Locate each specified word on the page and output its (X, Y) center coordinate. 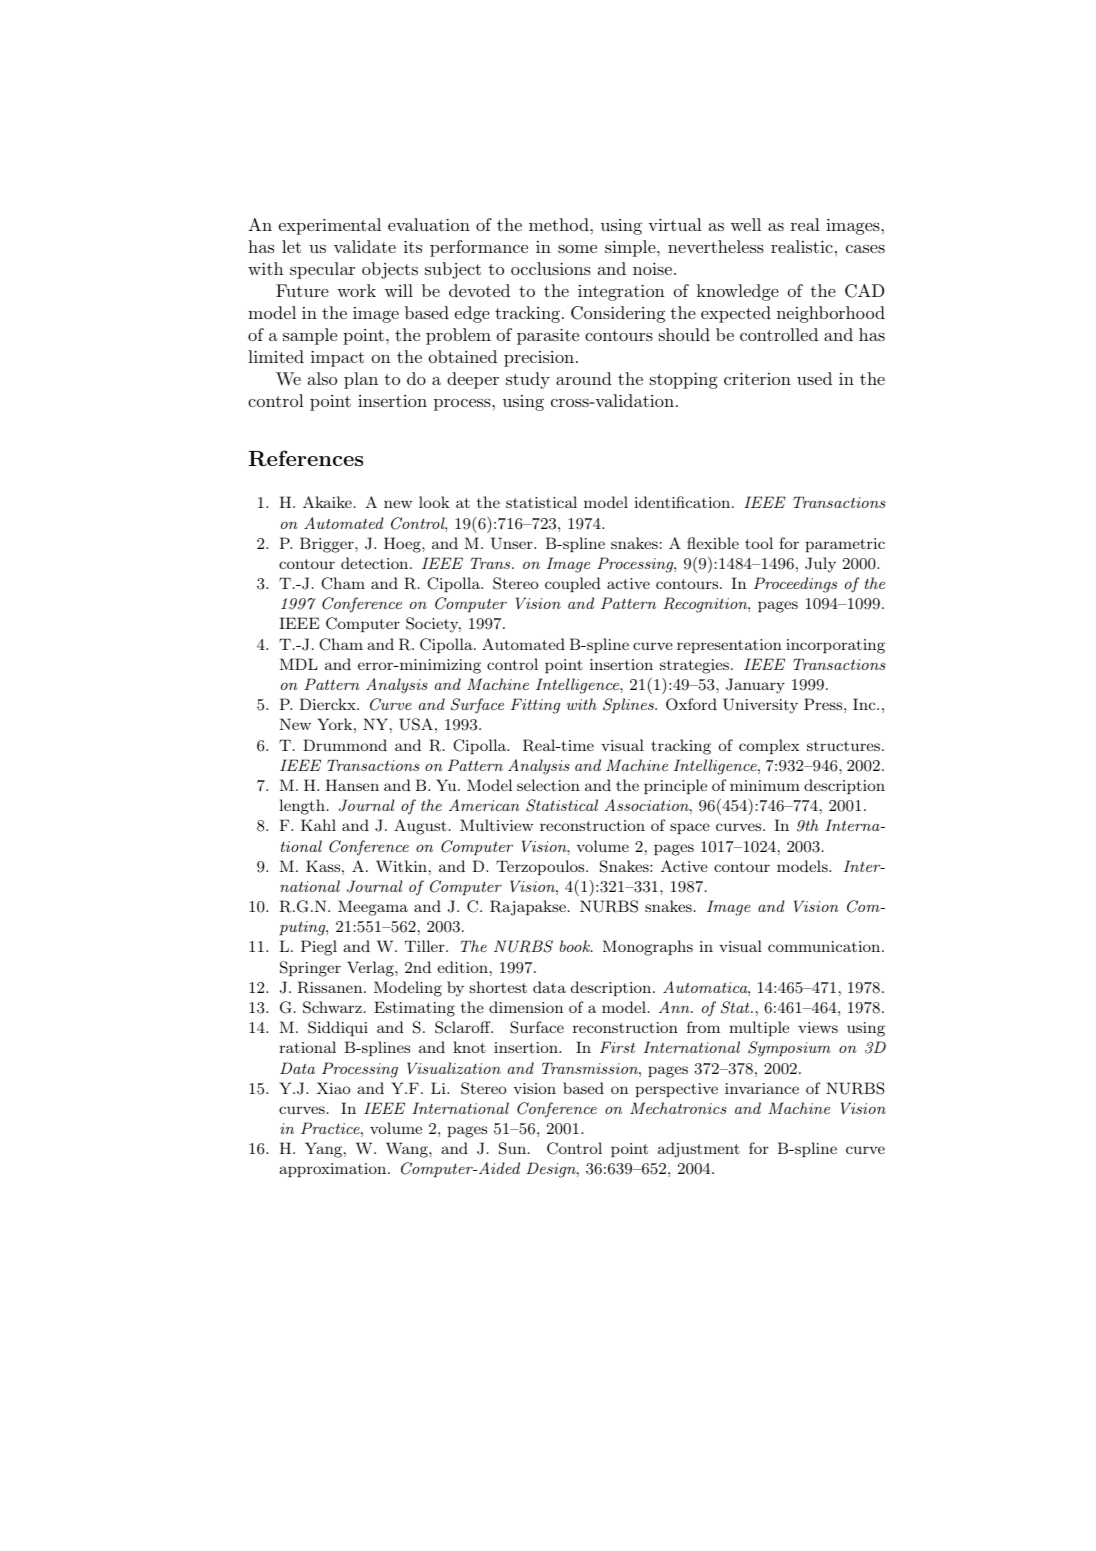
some (577, 249)
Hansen (352, 785)
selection (548, 785)
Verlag (371, 969)
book (576, 946)
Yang (325, 1150)
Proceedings (795, 585)
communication (825, 946)
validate (365, 246)
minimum (765, 785)
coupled (573, 584)
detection (376, 563)
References (306, 458)
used (814, 378)
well (746, 224)
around (584, 378)
